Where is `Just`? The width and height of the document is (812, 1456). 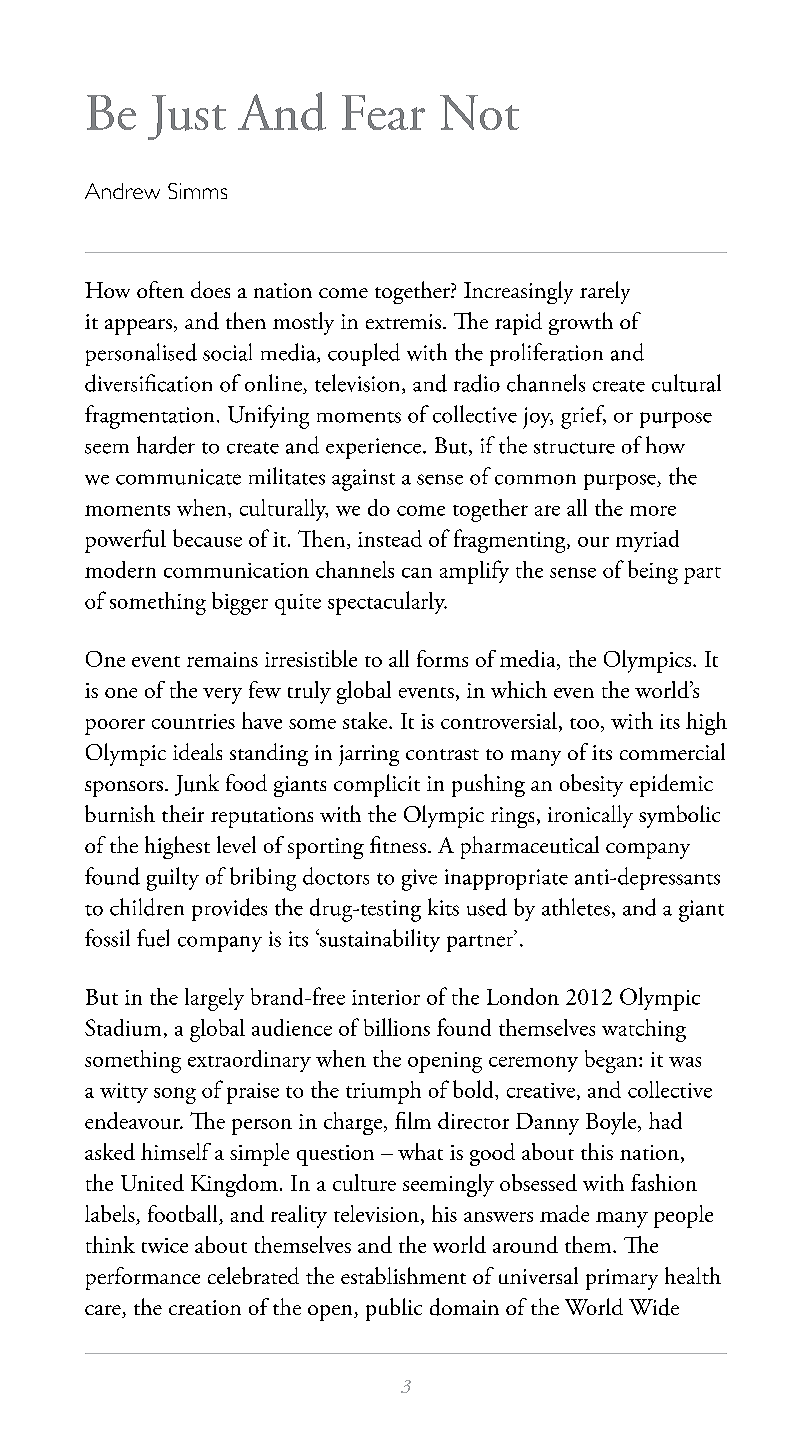 Just is located at coordinates (187, 117).
